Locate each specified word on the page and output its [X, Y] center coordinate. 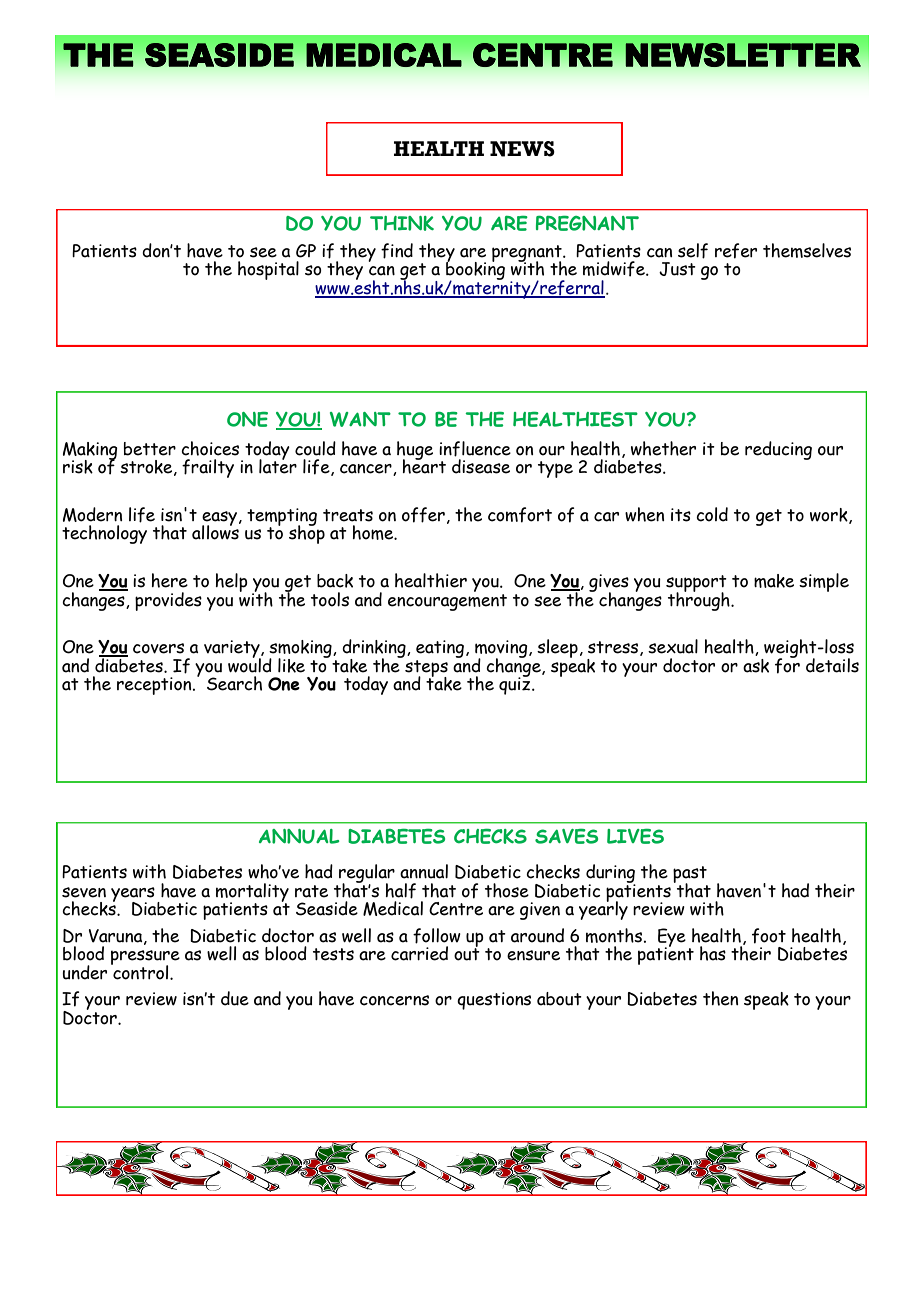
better [150, 449]
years [133, 895]
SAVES [566, 836]
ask [756, 664]
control [141, 971]
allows [216, 531]
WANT [360, 419]
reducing [778, 450]
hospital [268, 270]
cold [712, 514]
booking [475, 270]
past [690, 876]
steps [426, 669]
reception [155, 686]
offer [423, 515]
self [693, 251]
